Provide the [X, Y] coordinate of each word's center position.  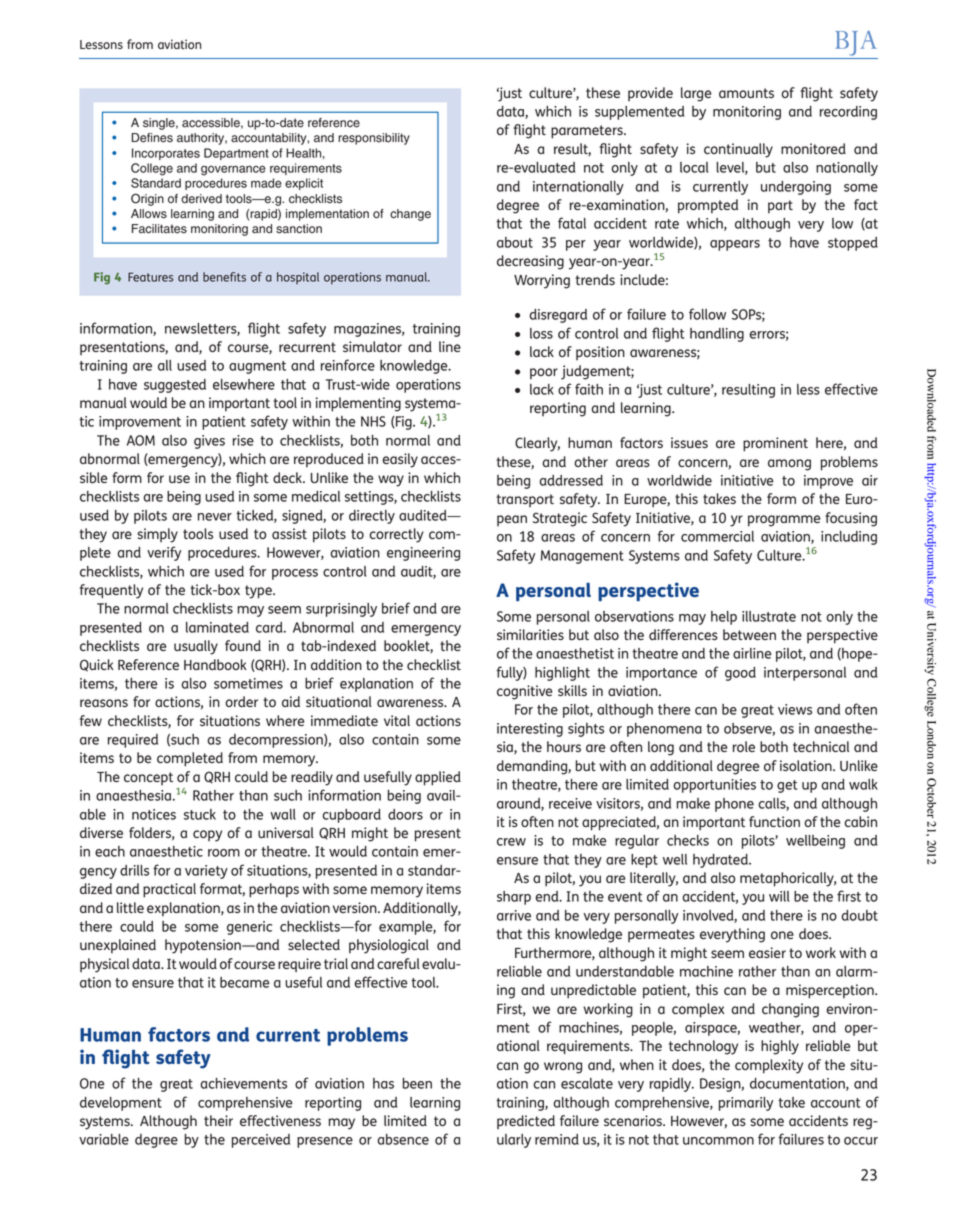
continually [738, 150]
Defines [152, 138]
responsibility [374, 139]
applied [438, 778]
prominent [775, 444]
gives [209, 442]
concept [148, 778]
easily [400, 460]
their [218, 1120]
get [787, 786]
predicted [526, 1122]
